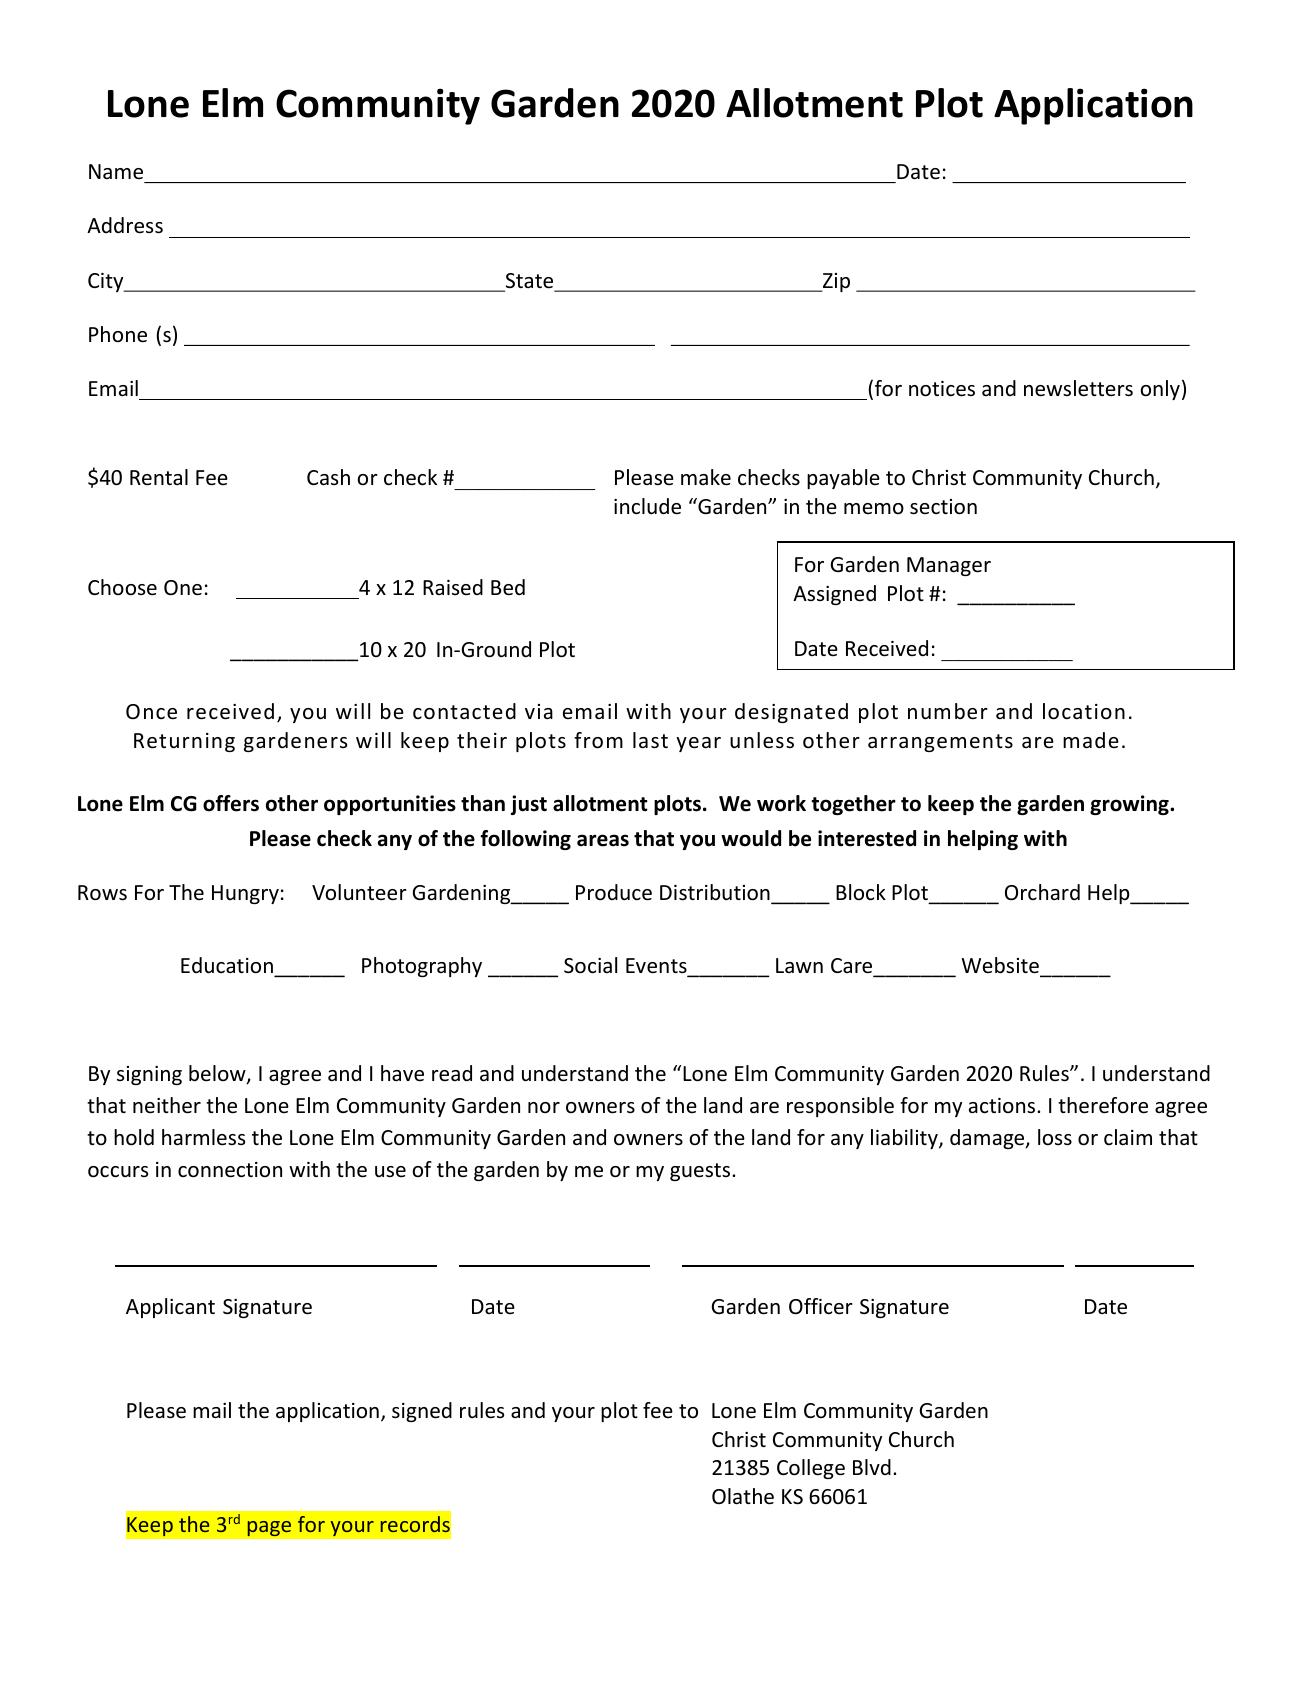  What do you see at coordinates (508, 587) in the screenshot?
I see `Bed` at bounding box center [508, 587].
